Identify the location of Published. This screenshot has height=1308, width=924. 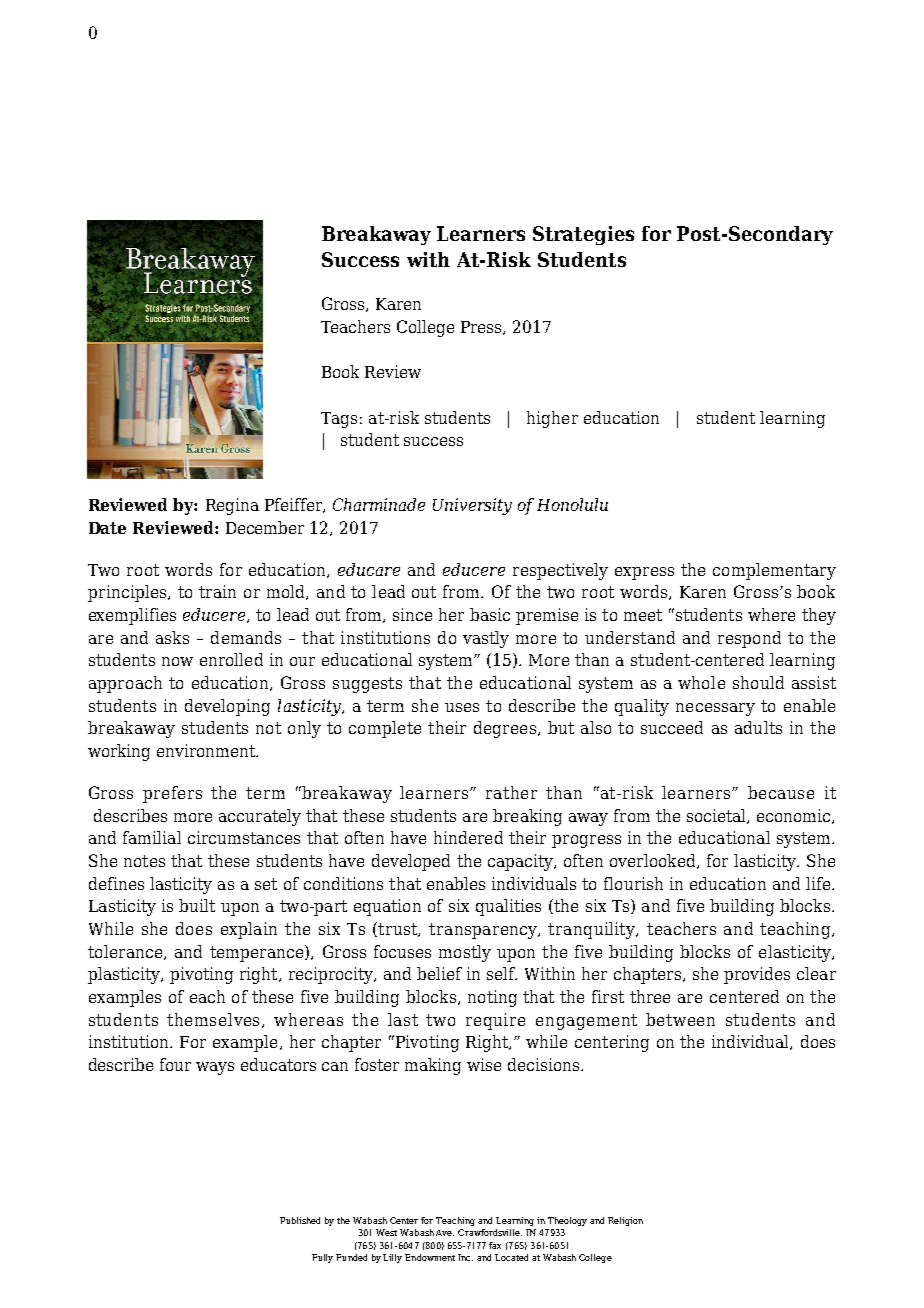
(300, 1220).
